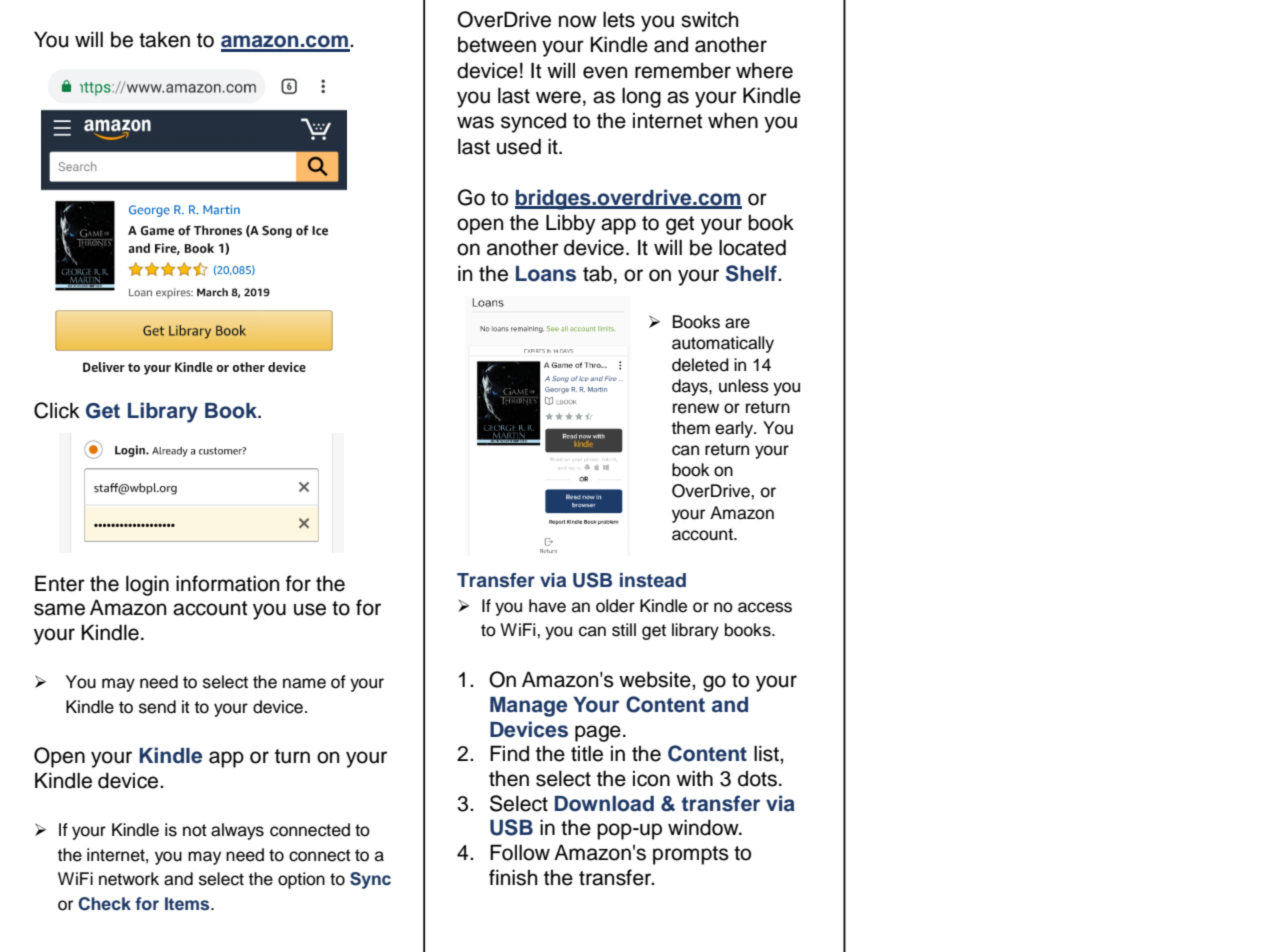 Image resolution: width=1270 pixels, height=952 pixels. Describe the element at coordinates (497, 44) in the screenshot. I see `between` at that location.
